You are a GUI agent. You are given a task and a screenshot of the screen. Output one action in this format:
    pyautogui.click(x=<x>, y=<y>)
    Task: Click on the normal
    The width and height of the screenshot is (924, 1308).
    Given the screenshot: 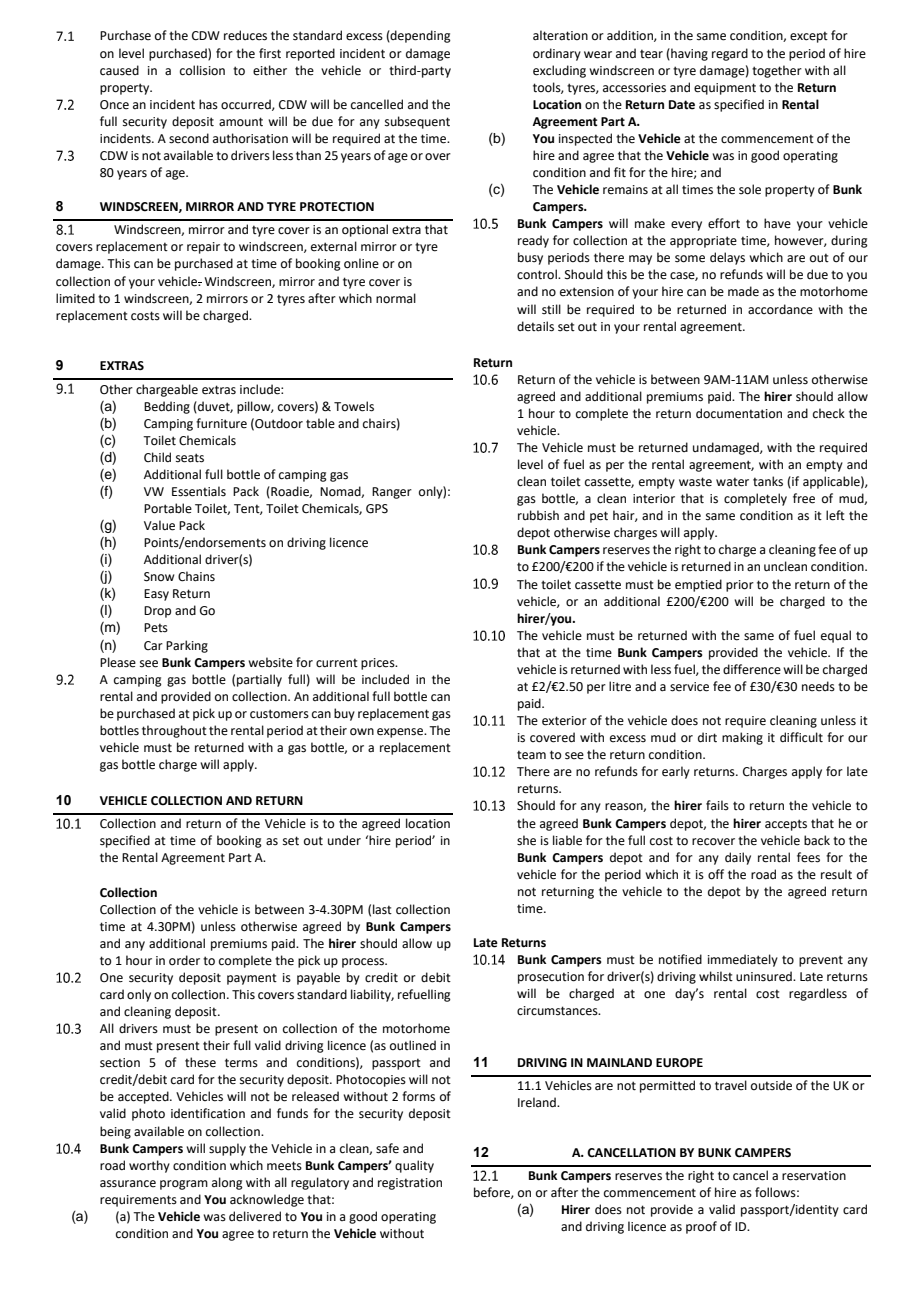 What is the action you would take?
    pyautogui.click(x=396, y=298)
